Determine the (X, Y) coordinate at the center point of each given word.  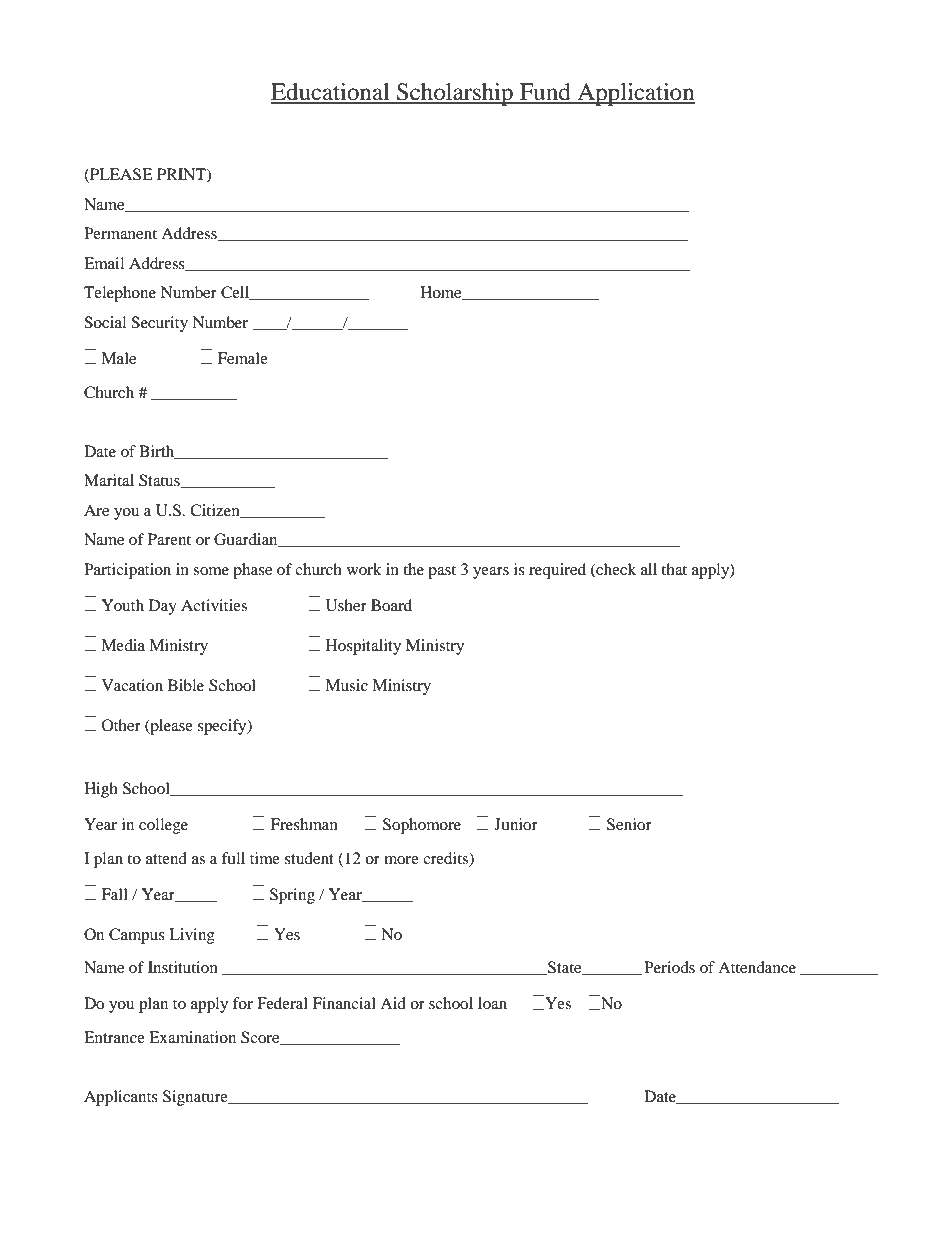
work (364, 569)
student (309, 858)
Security (159, 324)
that (674, 569)
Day (163, 607)
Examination (192, 1037)
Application (635, 94)
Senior (629, 824)
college (163, 826)
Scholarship (455, 94)
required (557, 571)
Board (391, 605)
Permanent (120, 233)
